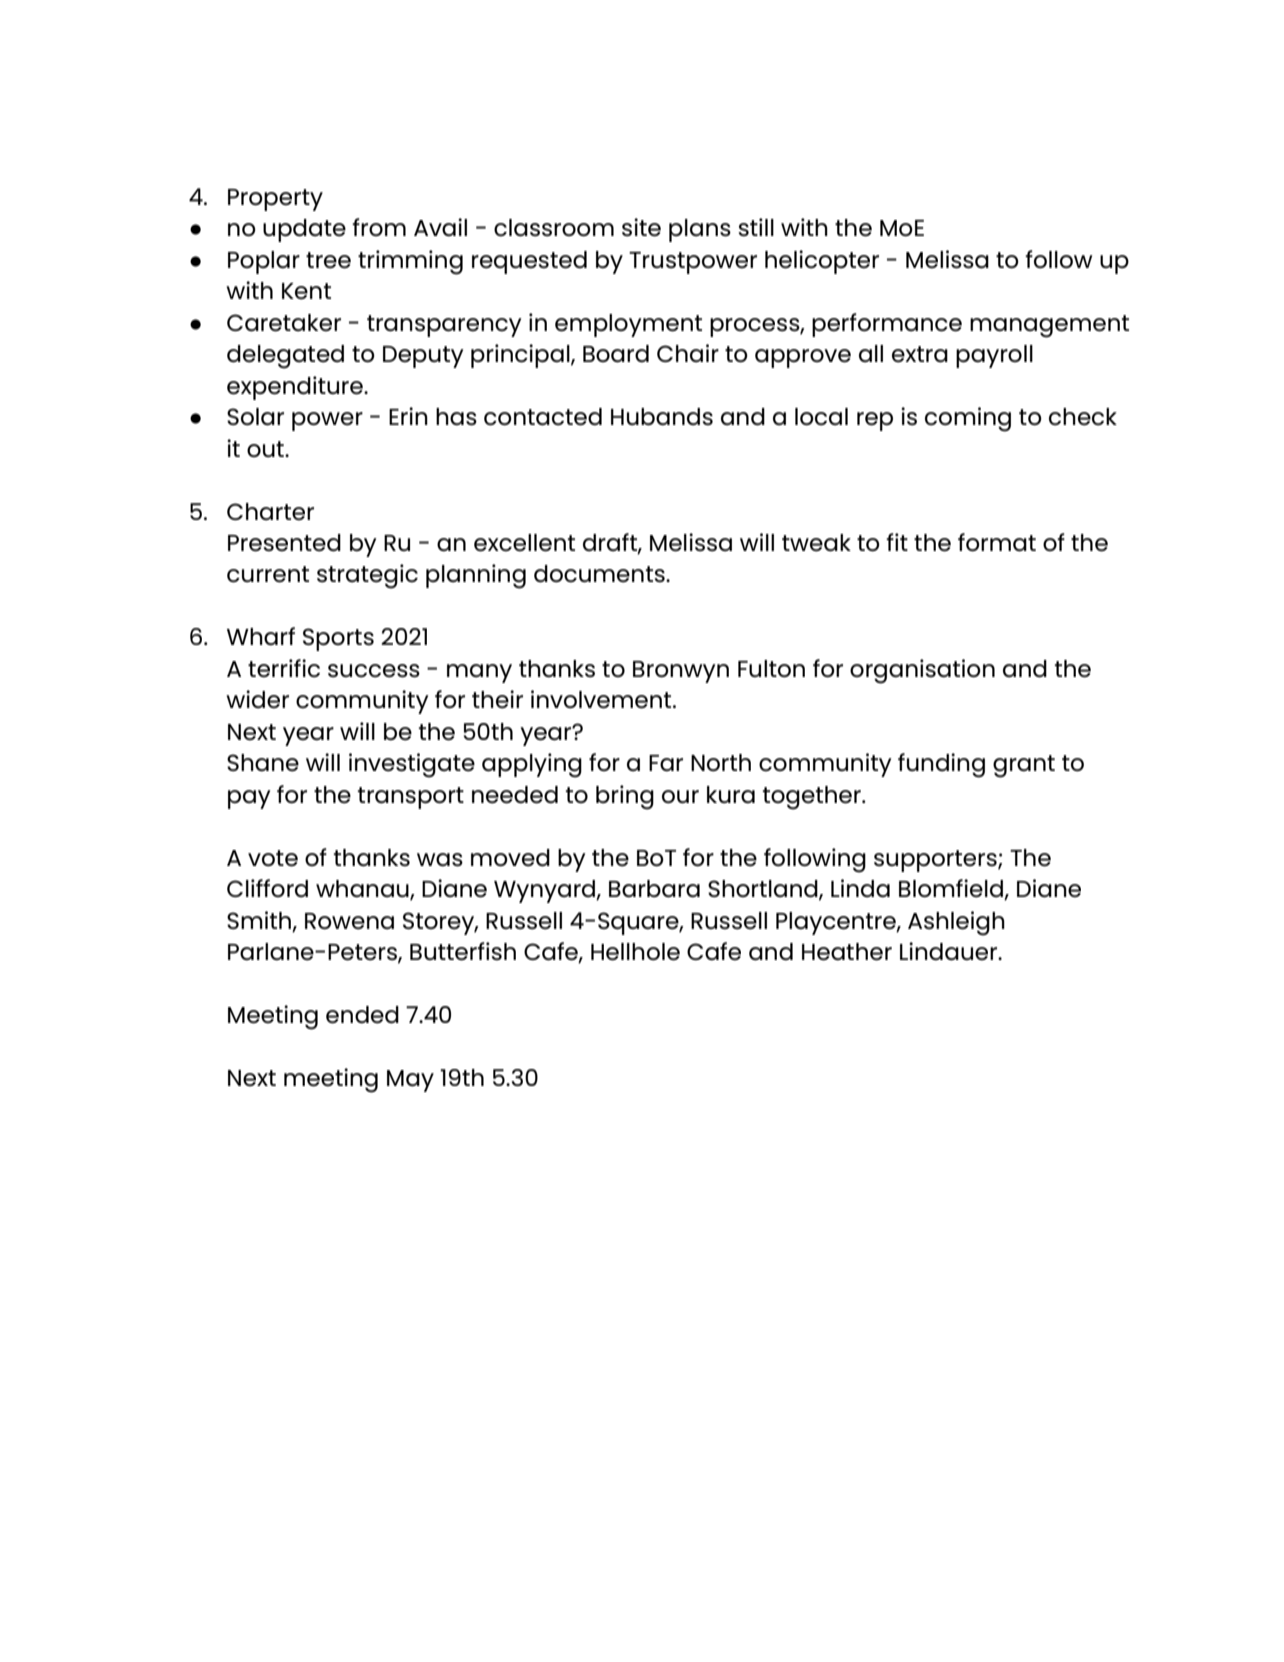 This page has height=1662, width=1284. Describe the element at coordinates (412, 765) in the page. I see `investigate` at that location.
